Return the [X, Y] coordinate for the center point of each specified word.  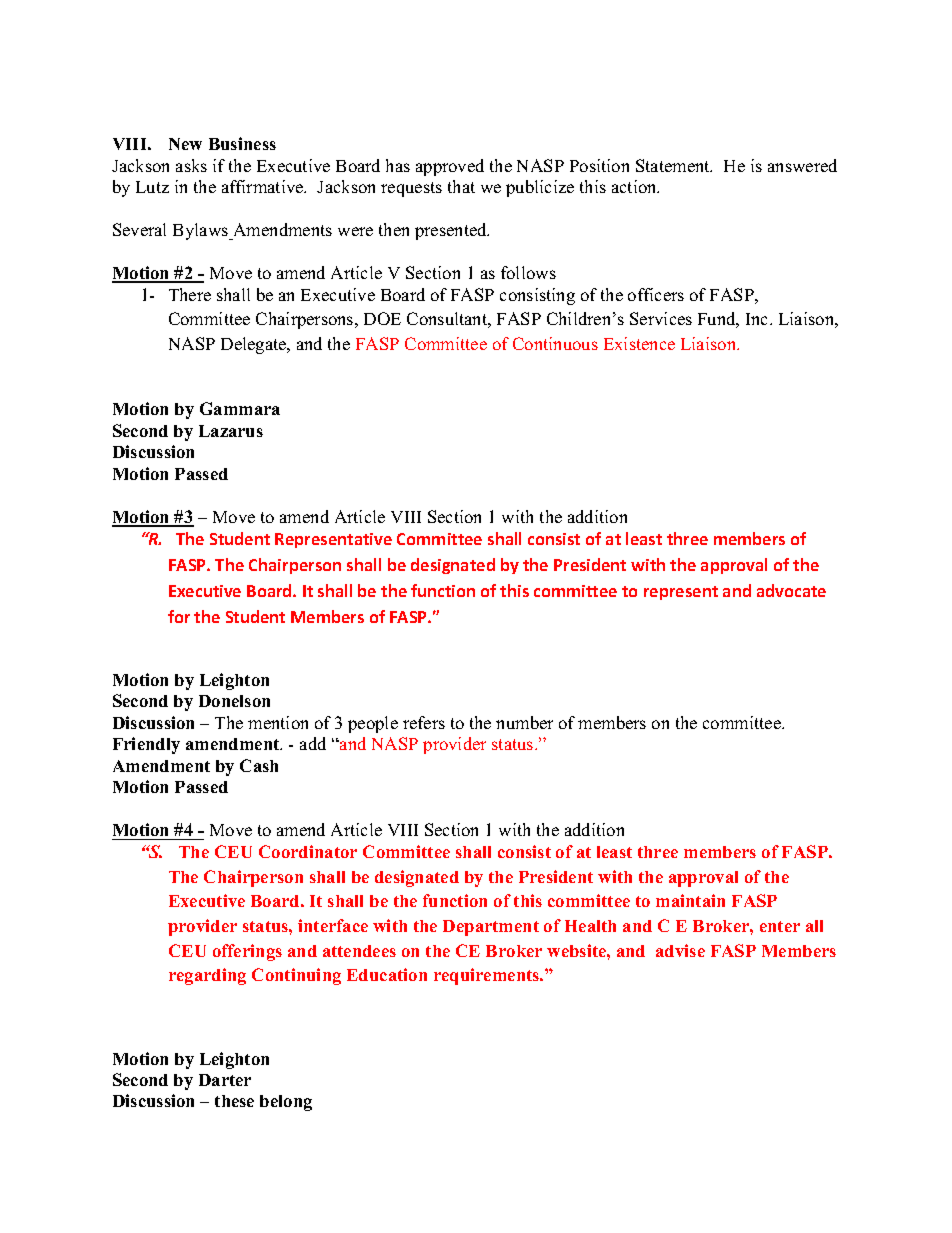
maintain [690, 900]
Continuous [555, 343]
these [234, 1101]
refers [424, 722]
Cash [259, 765]
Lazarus [231, 431]
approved [450, 167]
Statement [674, 165]
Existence [639, 343]
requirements [488, 976]
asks [191, 165]
